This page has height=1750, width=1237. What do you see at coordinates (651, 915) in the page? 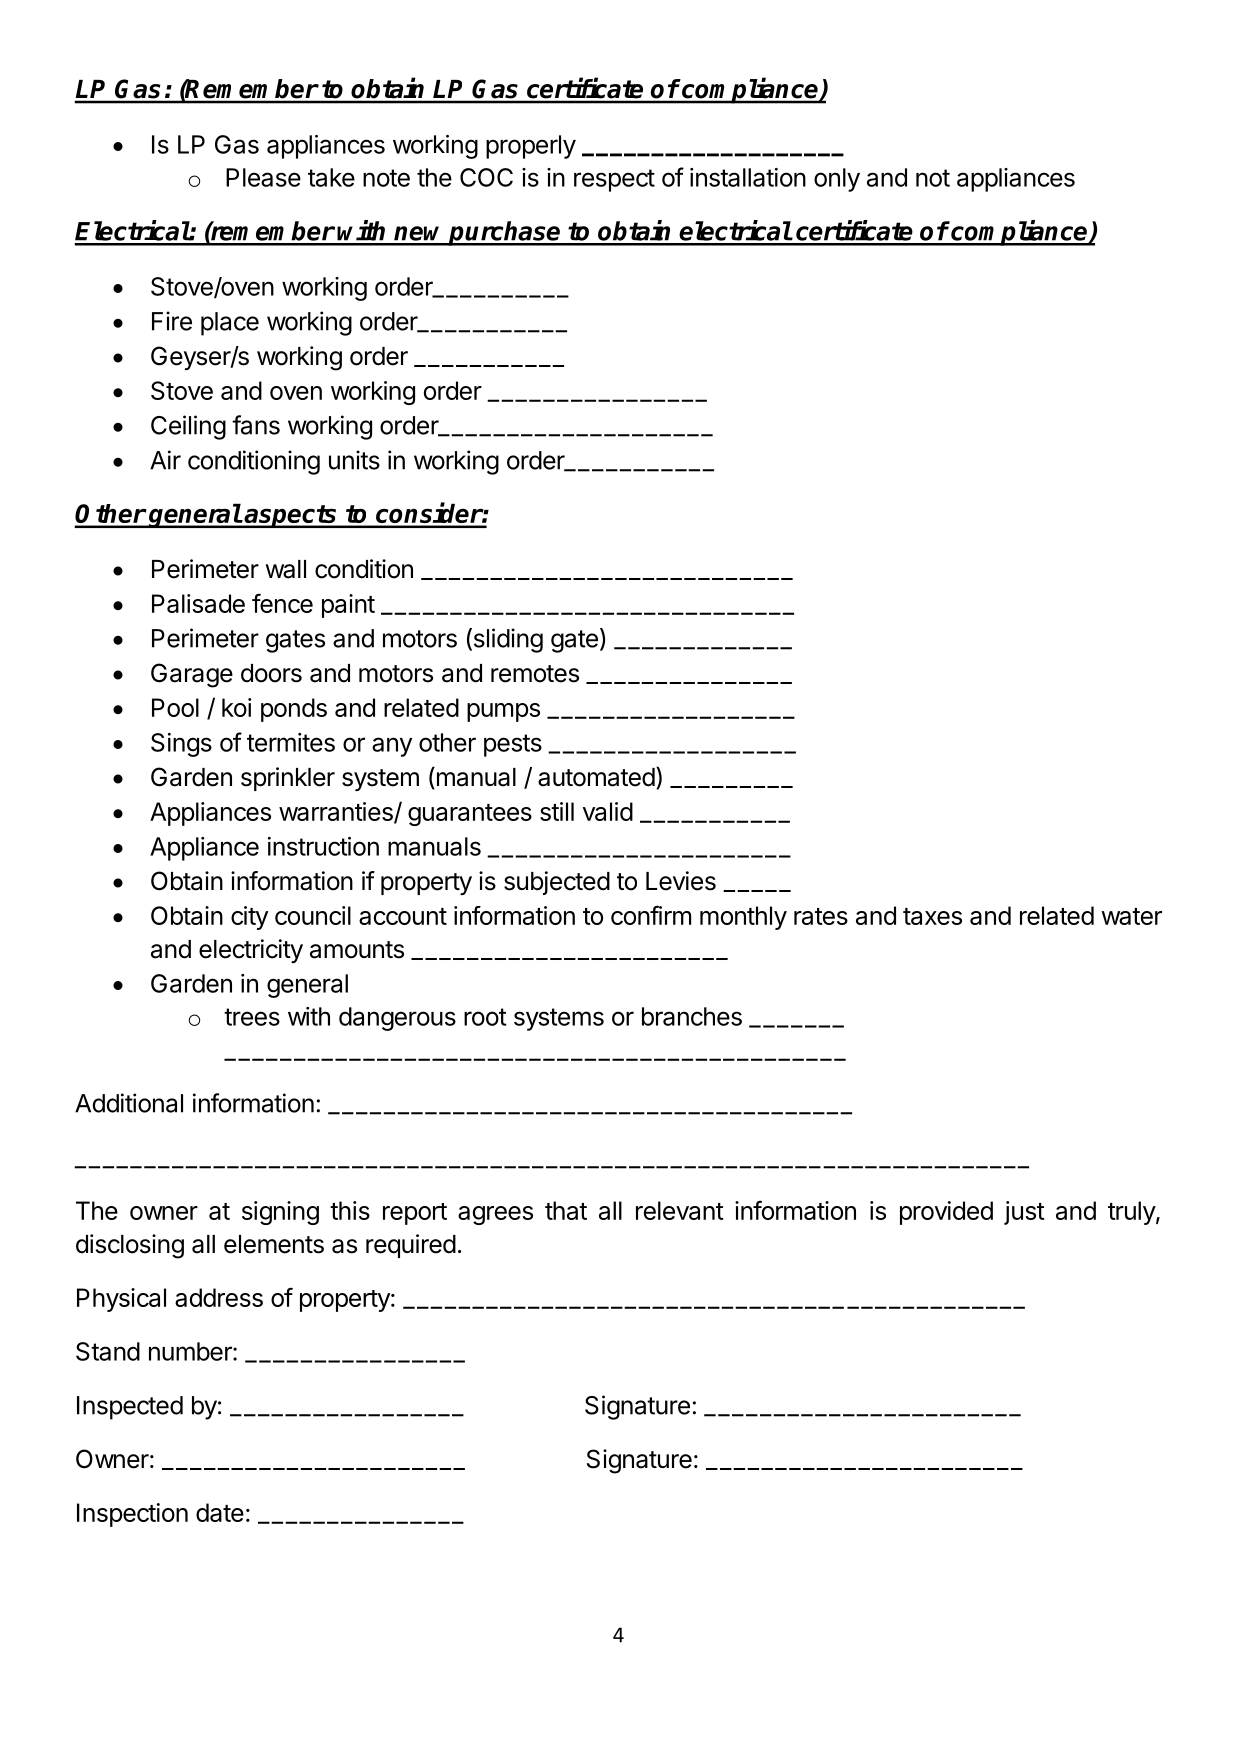
I see `confirm` at bounding box center [651, 915].
